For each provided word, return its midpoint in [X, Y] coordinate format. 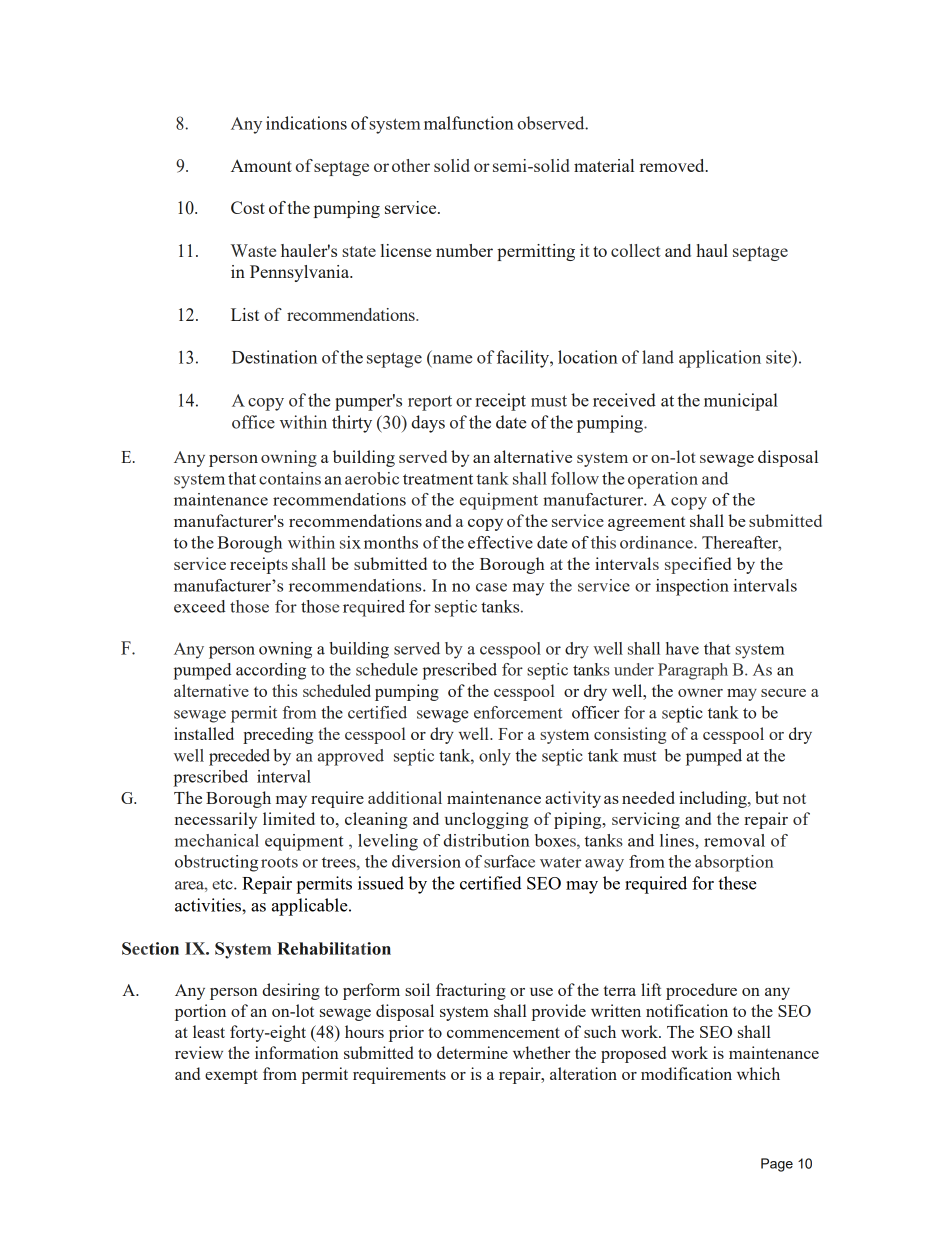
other [411, 165]
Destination [274, 357]
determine [472, 1052]
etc [223, 884]
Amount [261, 165]
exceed [200, 606]
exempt [231, 1076]
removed [673, 165]
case [491, 587]
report [430, 403]
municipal [741, 402]
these [737, 883]
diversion [426, 861]
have [682, 648]
